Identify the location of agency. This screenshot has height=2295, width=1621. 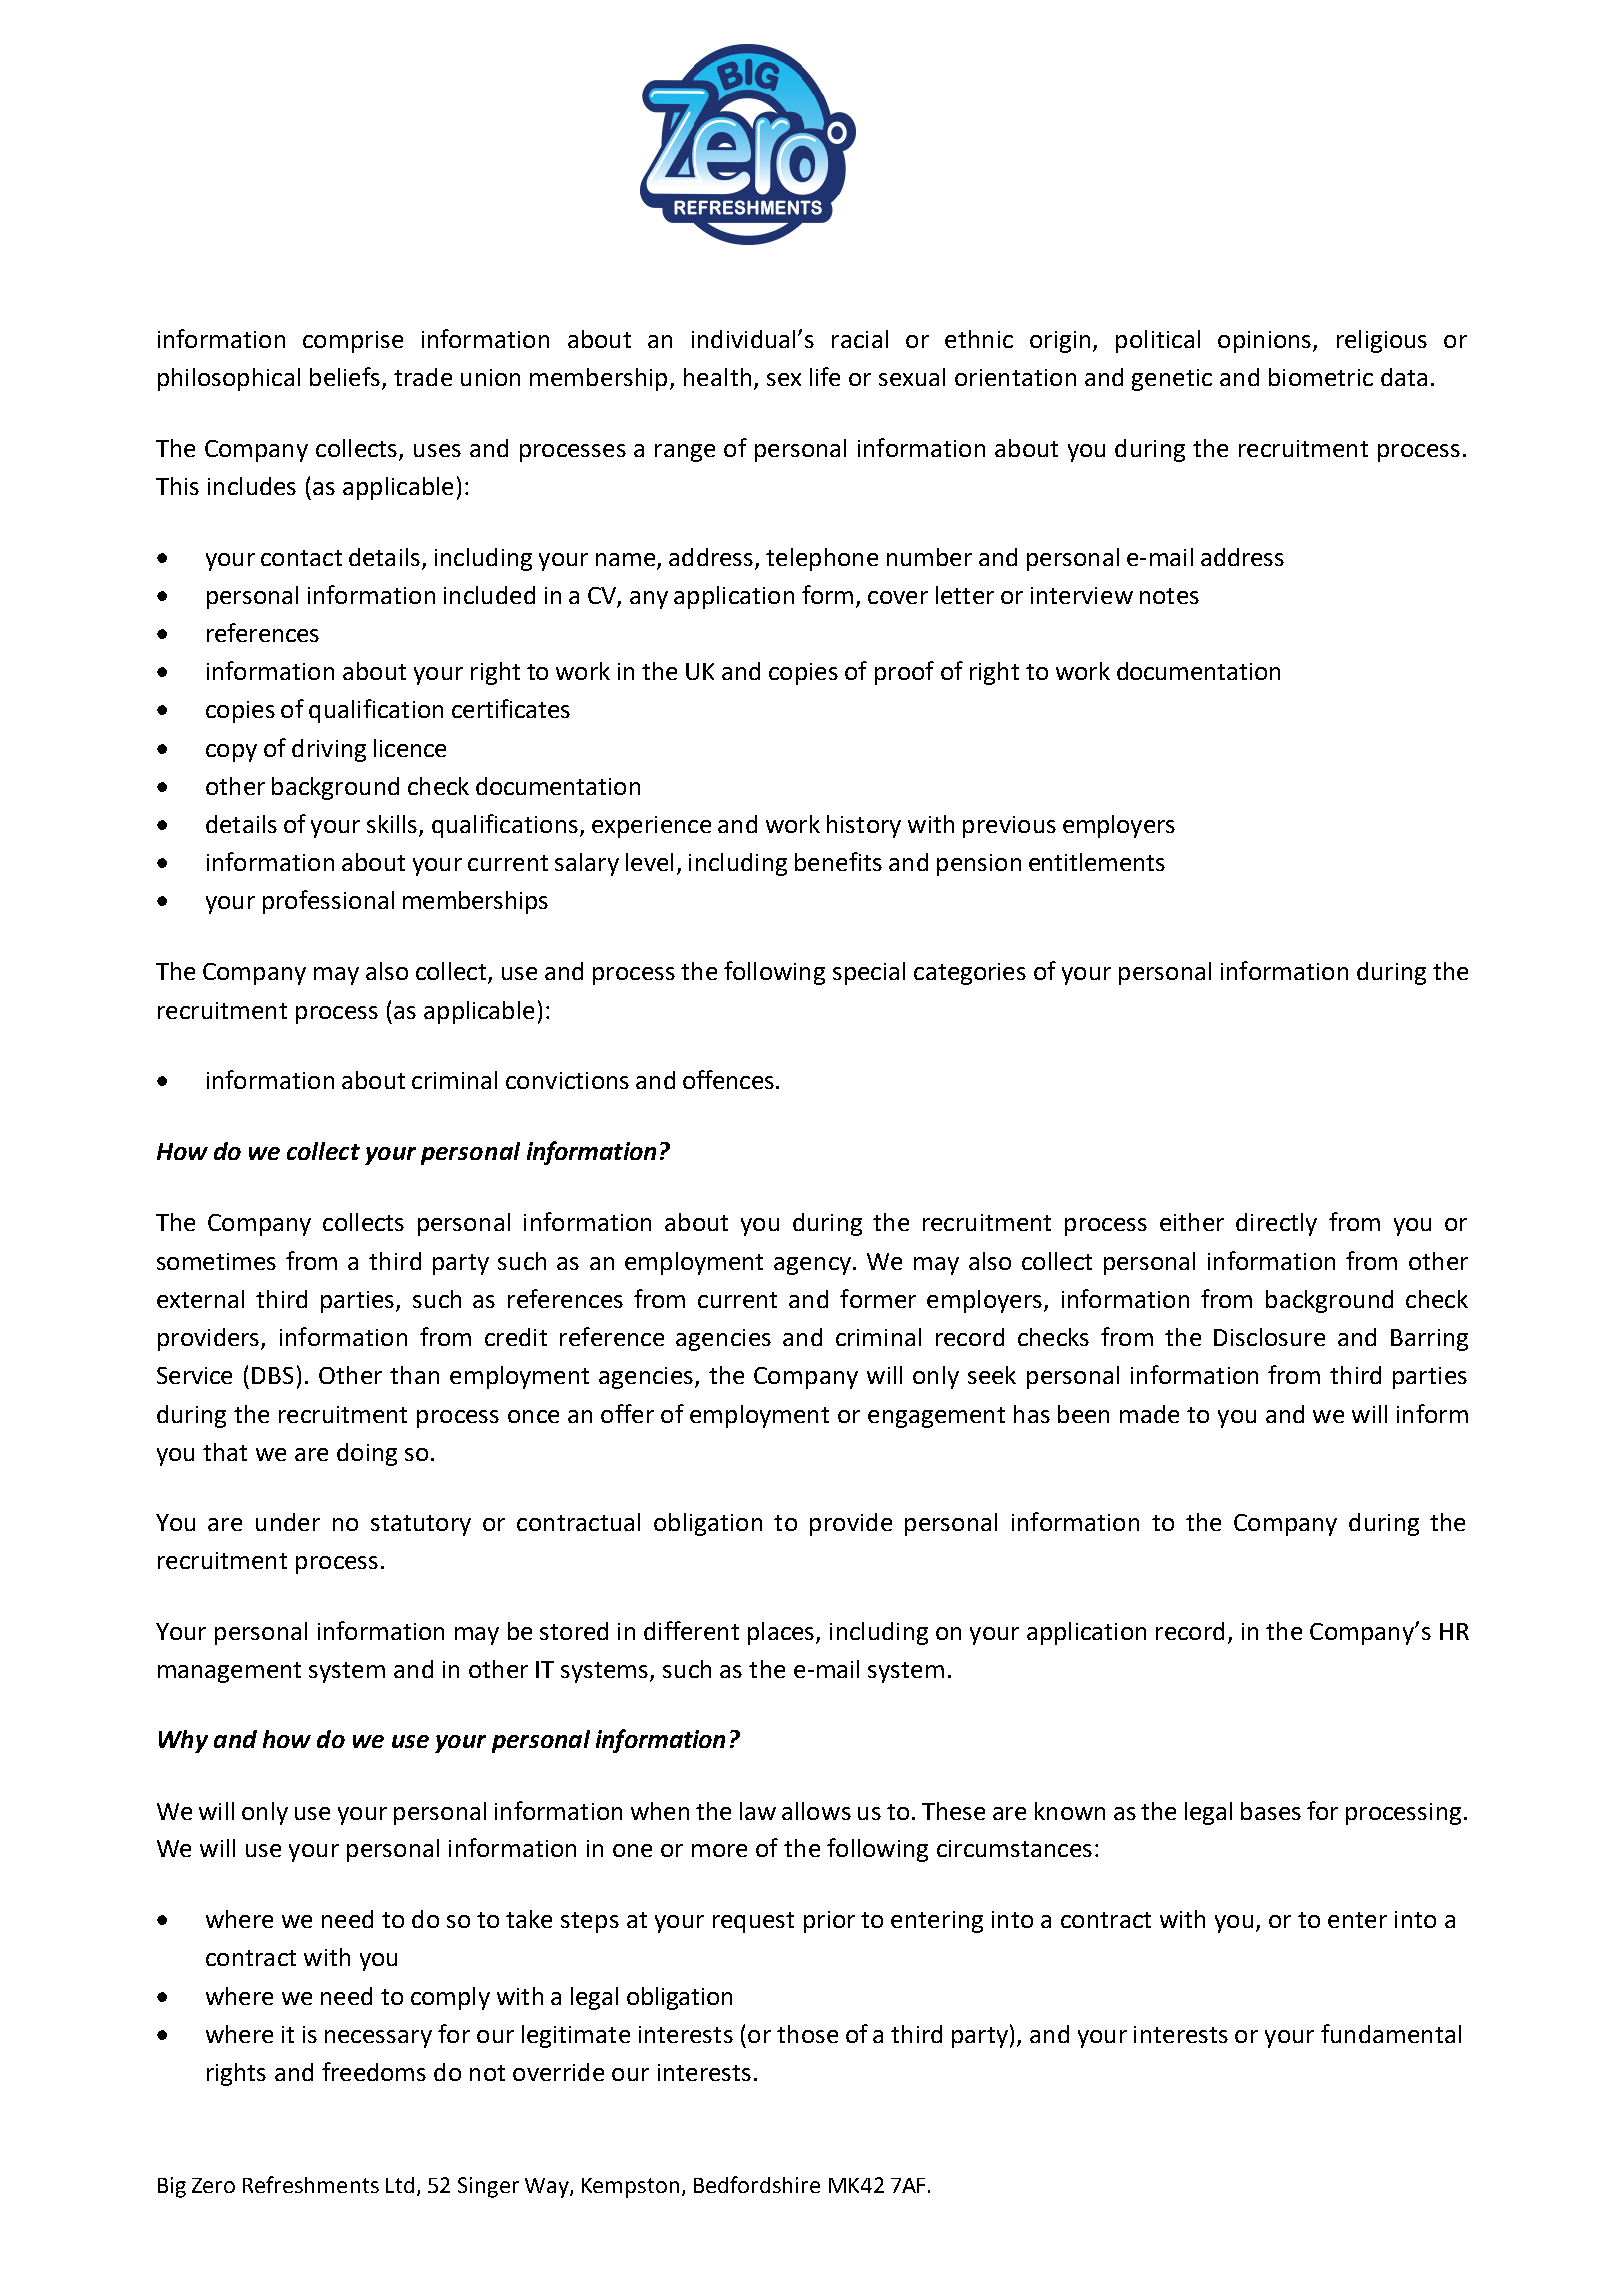
(812, 1266).
